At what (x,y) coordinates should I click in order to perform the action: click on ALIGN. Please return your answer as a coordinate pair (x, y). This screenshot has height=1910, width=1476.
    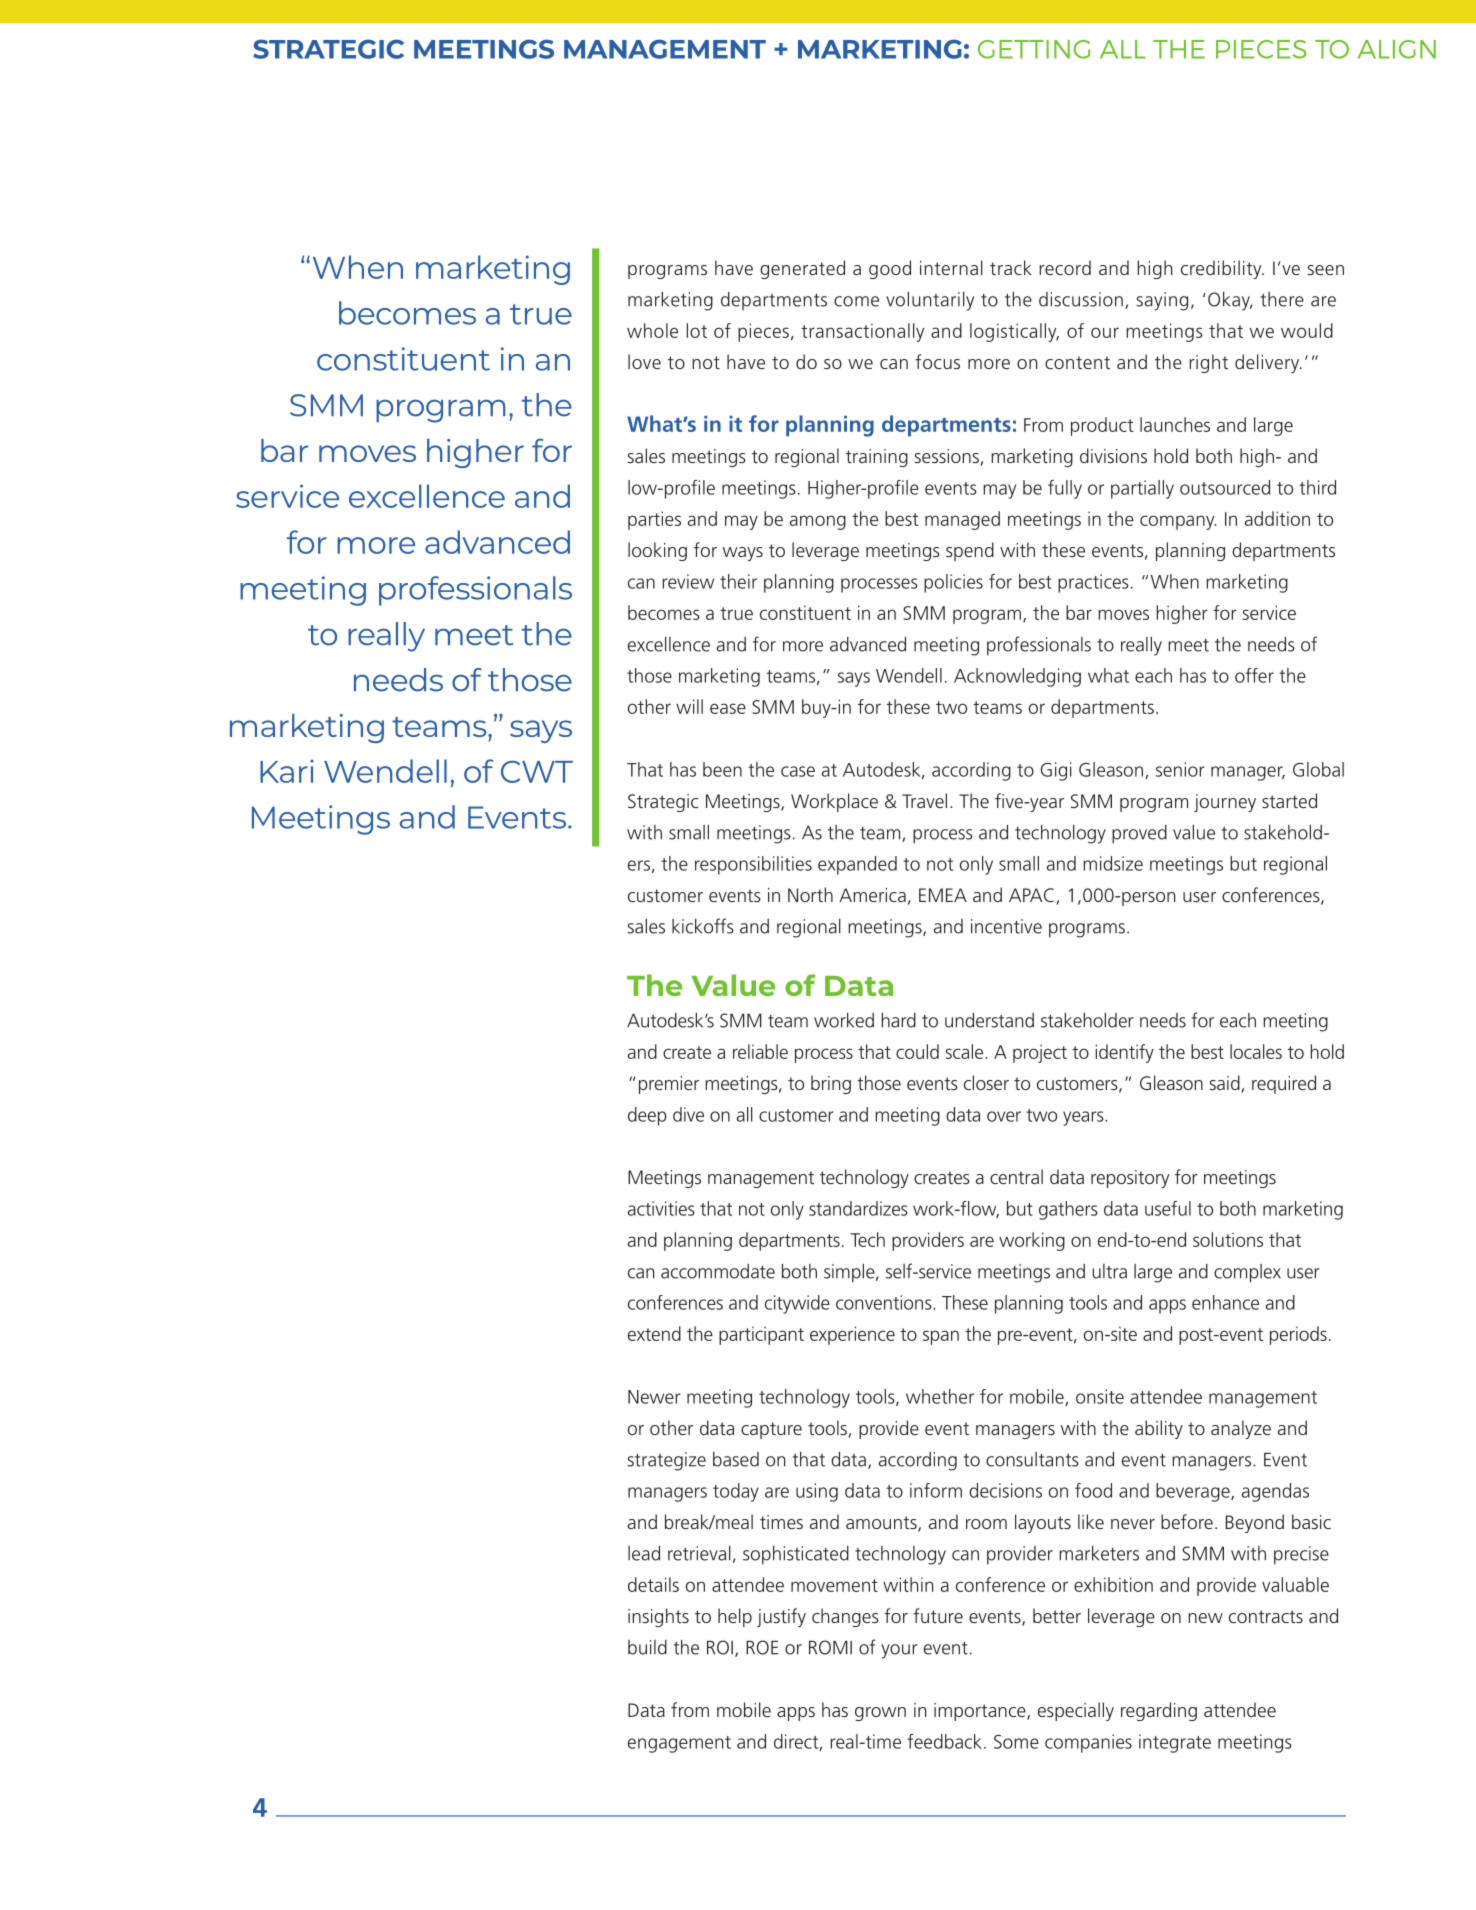
    Looking at the image, I should click on (1397, 49).
